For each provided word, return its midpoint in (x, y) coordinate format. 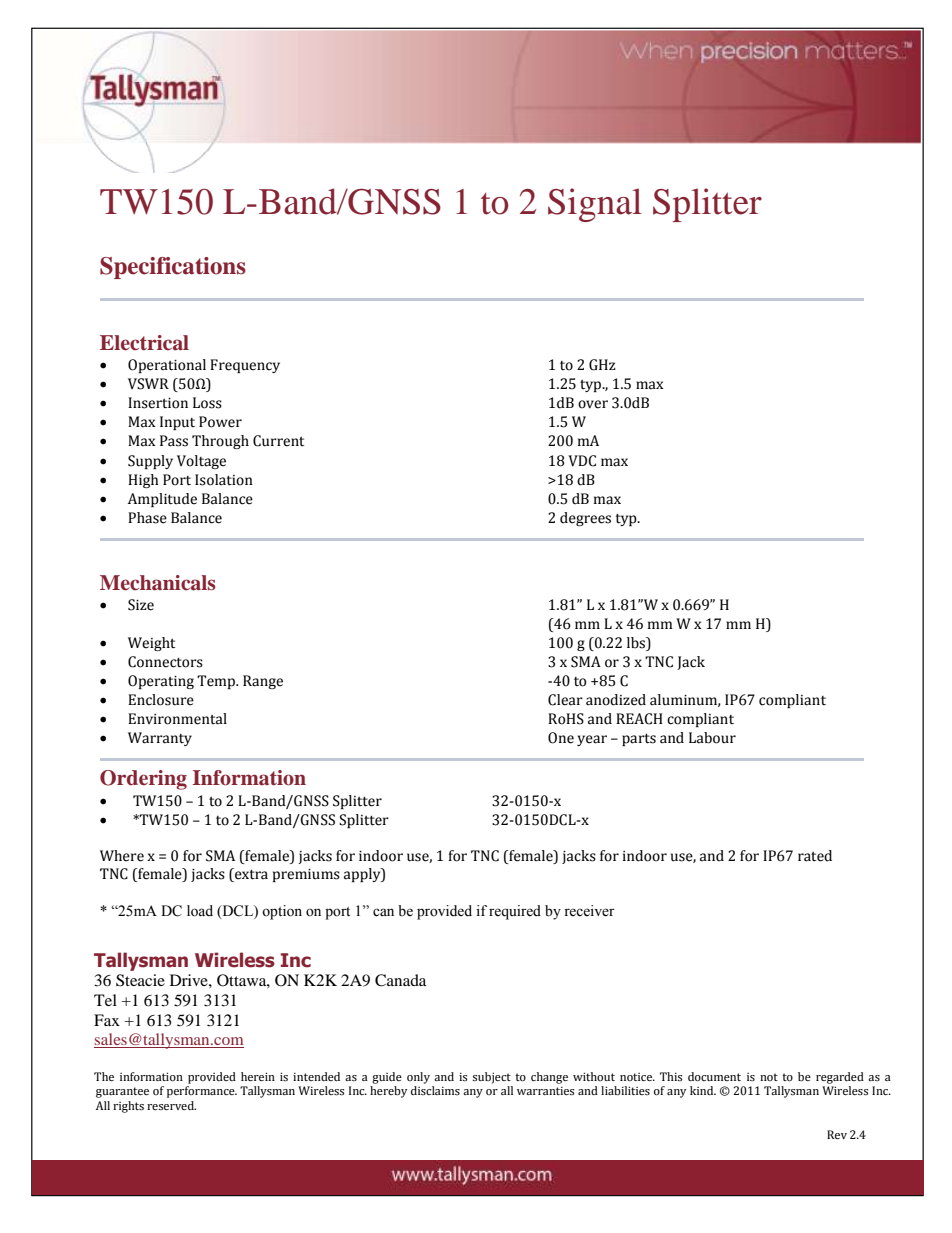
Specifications (173, 268)
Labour (712, 738)
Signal (595, 205)
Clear (565, 700)
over (593, 404)
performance (202, 1092)
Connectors (165, 662)
